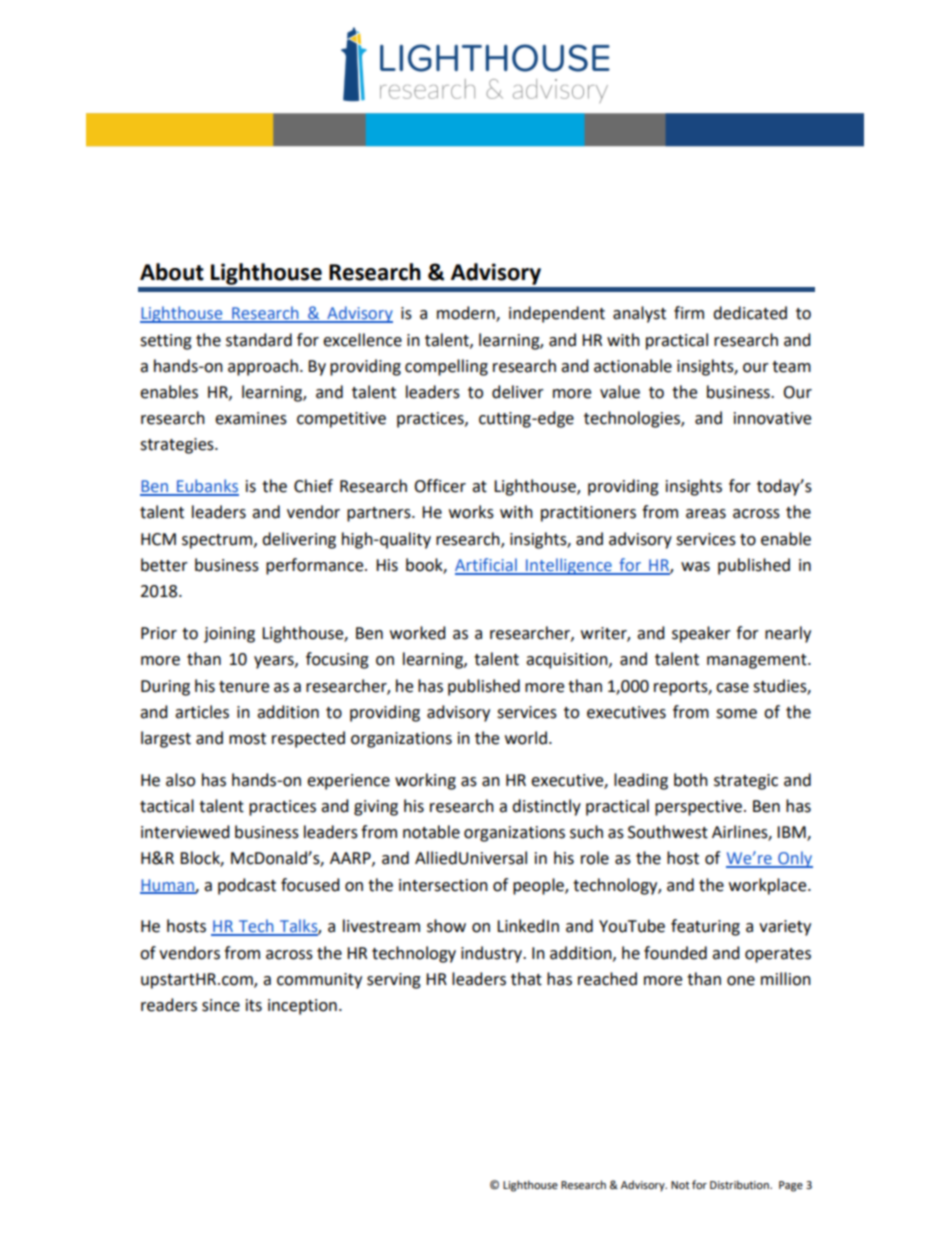 This screenshot has height=1233, width=952. Describe the element at coordinates (736, 714) in the screenshot. I see `some` at that location.
